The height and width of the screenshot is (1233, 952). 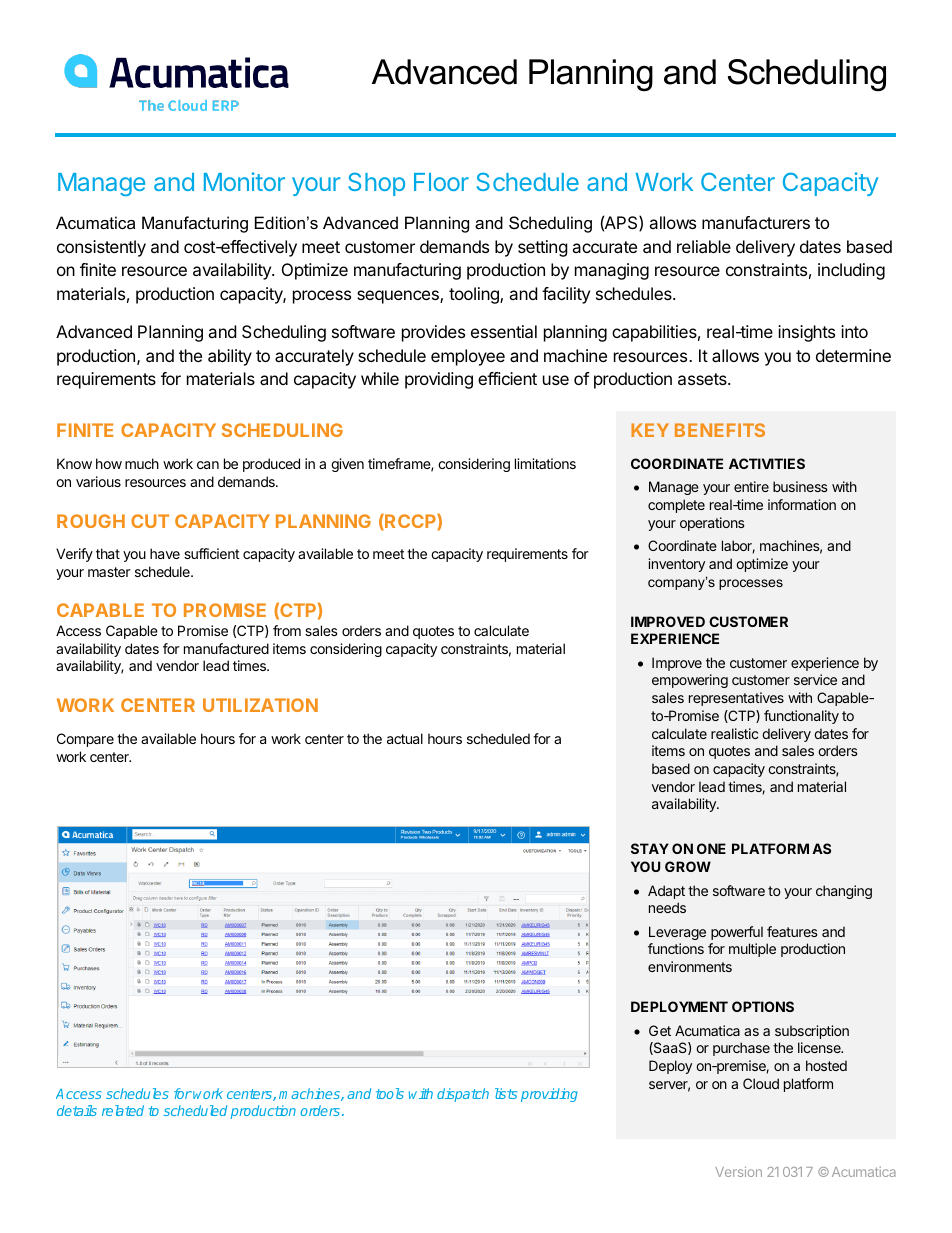 What do you see at coordinates (441, 182) in the screenshot?
I see `Floor` at bounding box center [441, 182].
